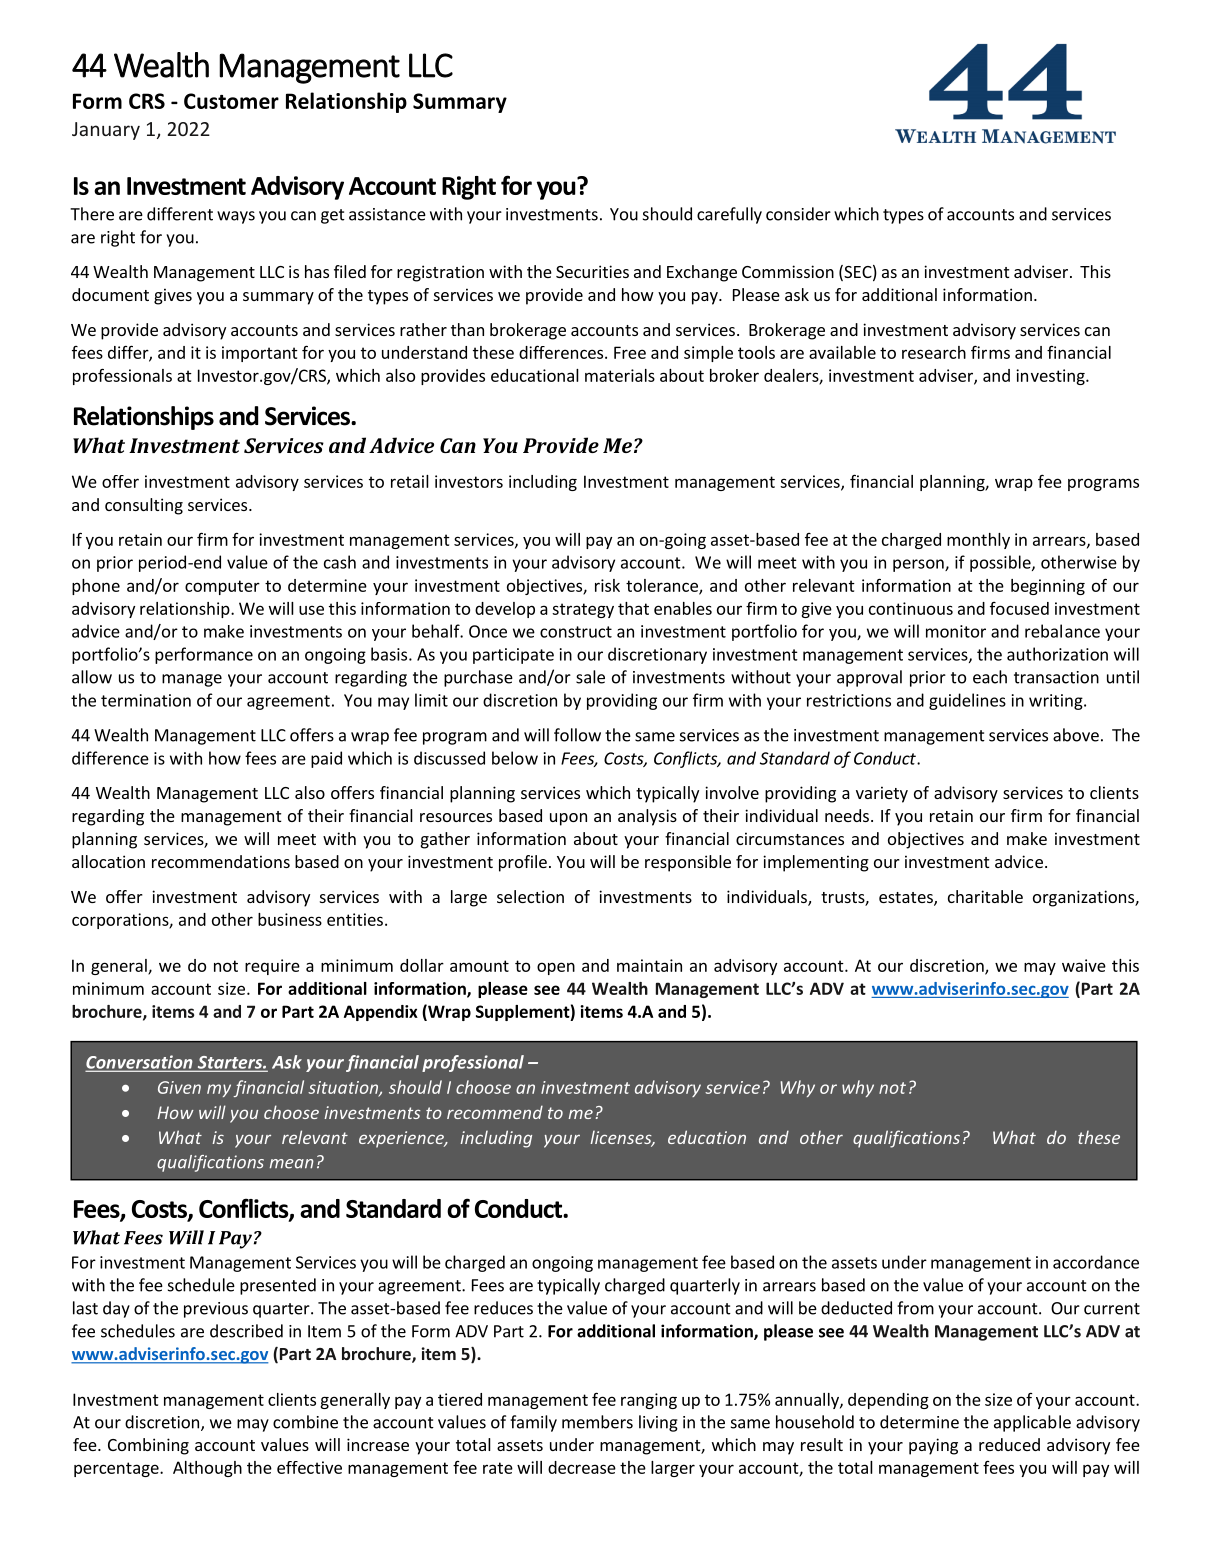 The image size is (1211, 1568). What do you see at coordinates (1009, 1444) in the screenshot?
I see `reduced` at bounding box center [1009, 1444].
